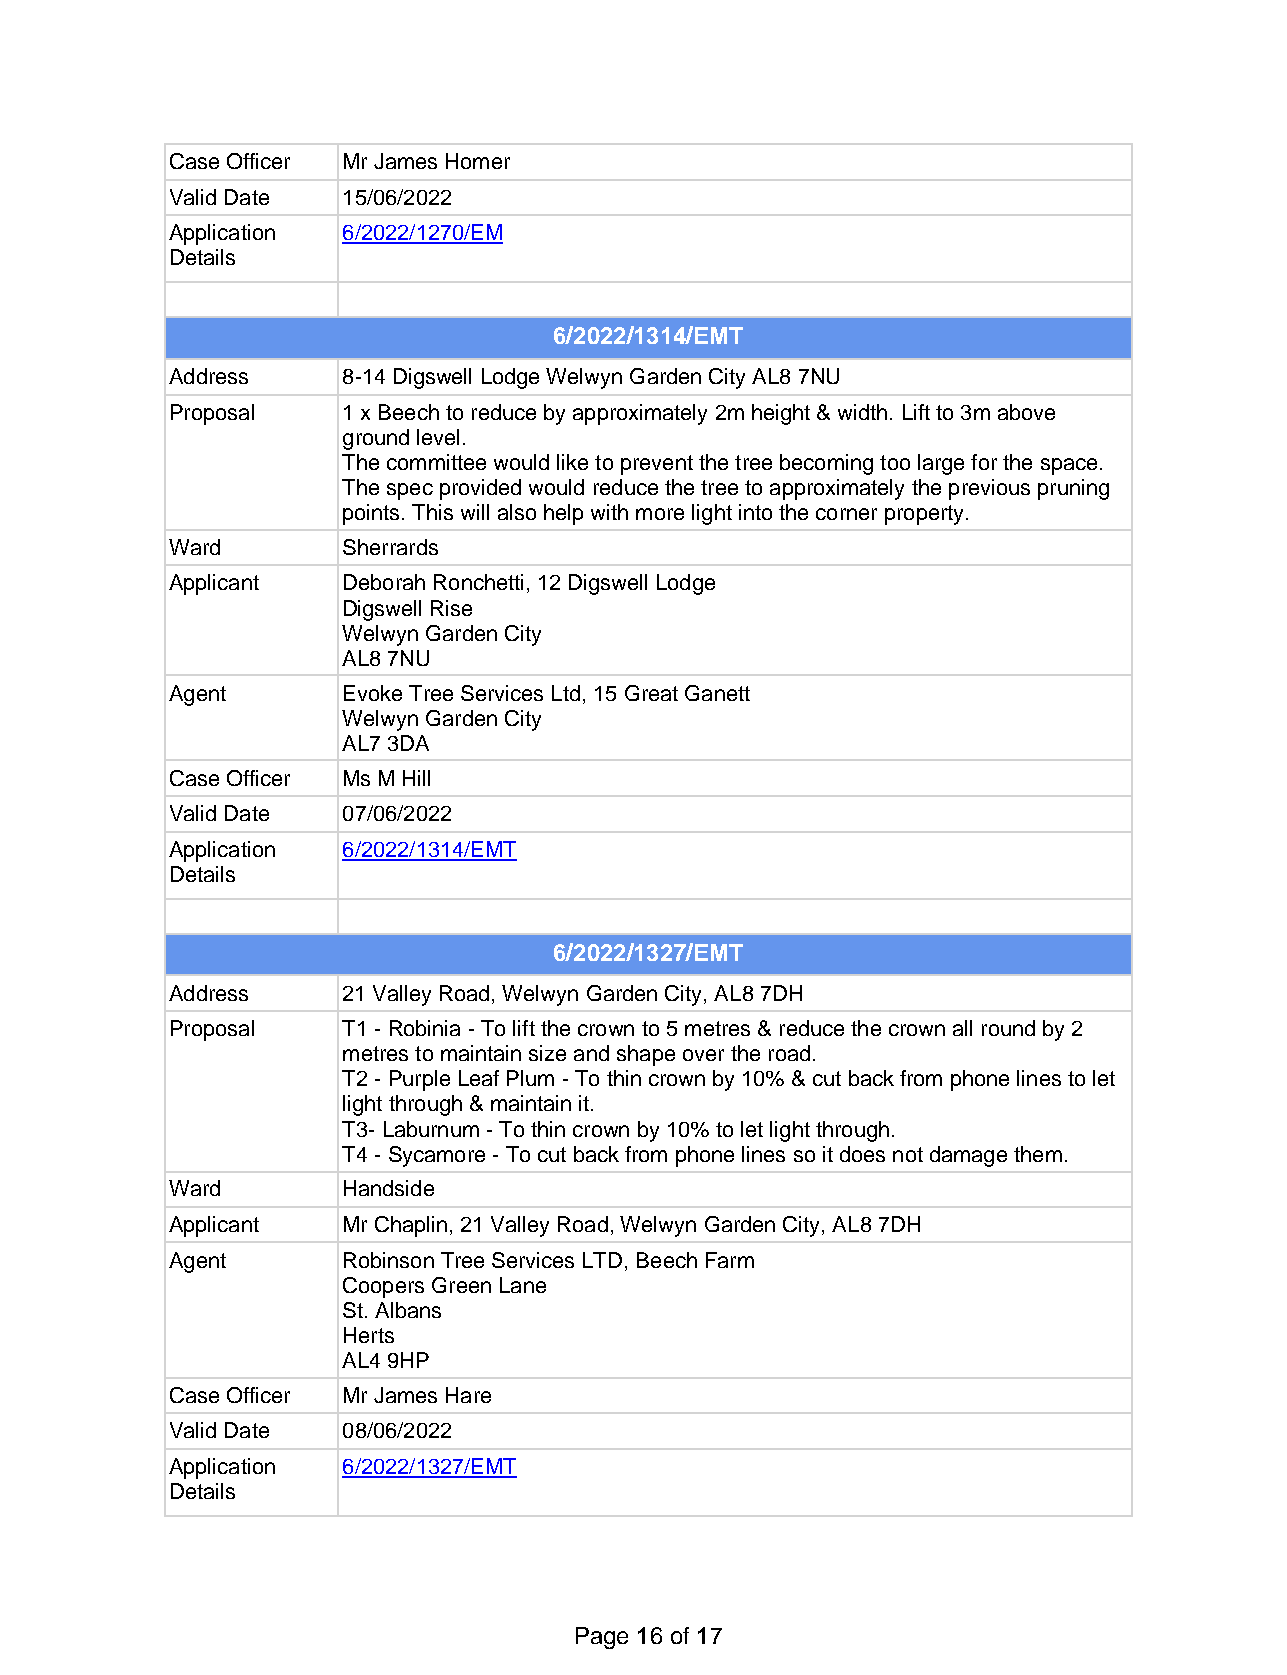 The image size is (1287, 1675). I want to click on damage, so click(968, 1156).
